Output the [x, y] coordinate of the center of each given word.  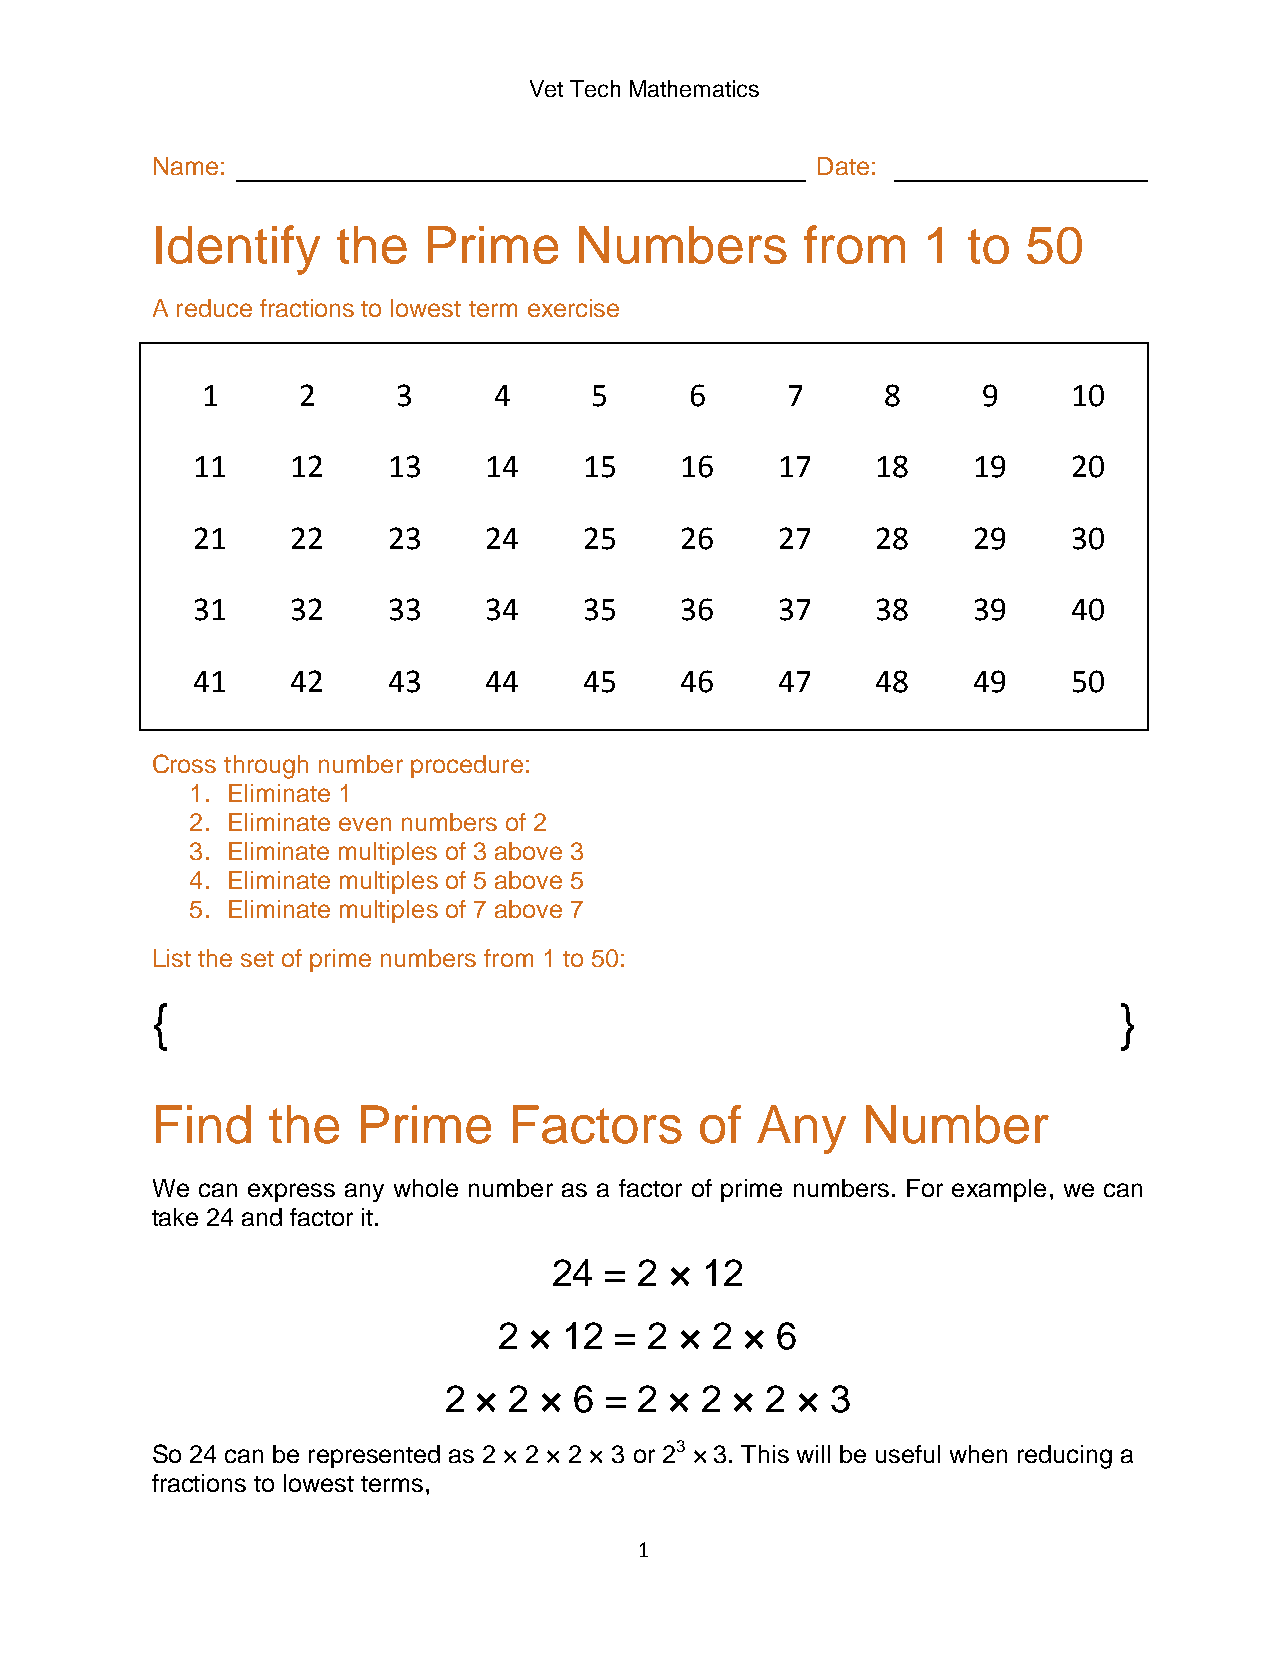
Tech [595, 88]
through [266, 767]
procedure [467, 766]
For [925, 1188]
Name [186, 166]
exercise [573, 308]
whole [426, 1188]
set [257, 959]
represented [374, 1456]
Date [843, 166]
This [765, 1454]
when [978, 1454]
